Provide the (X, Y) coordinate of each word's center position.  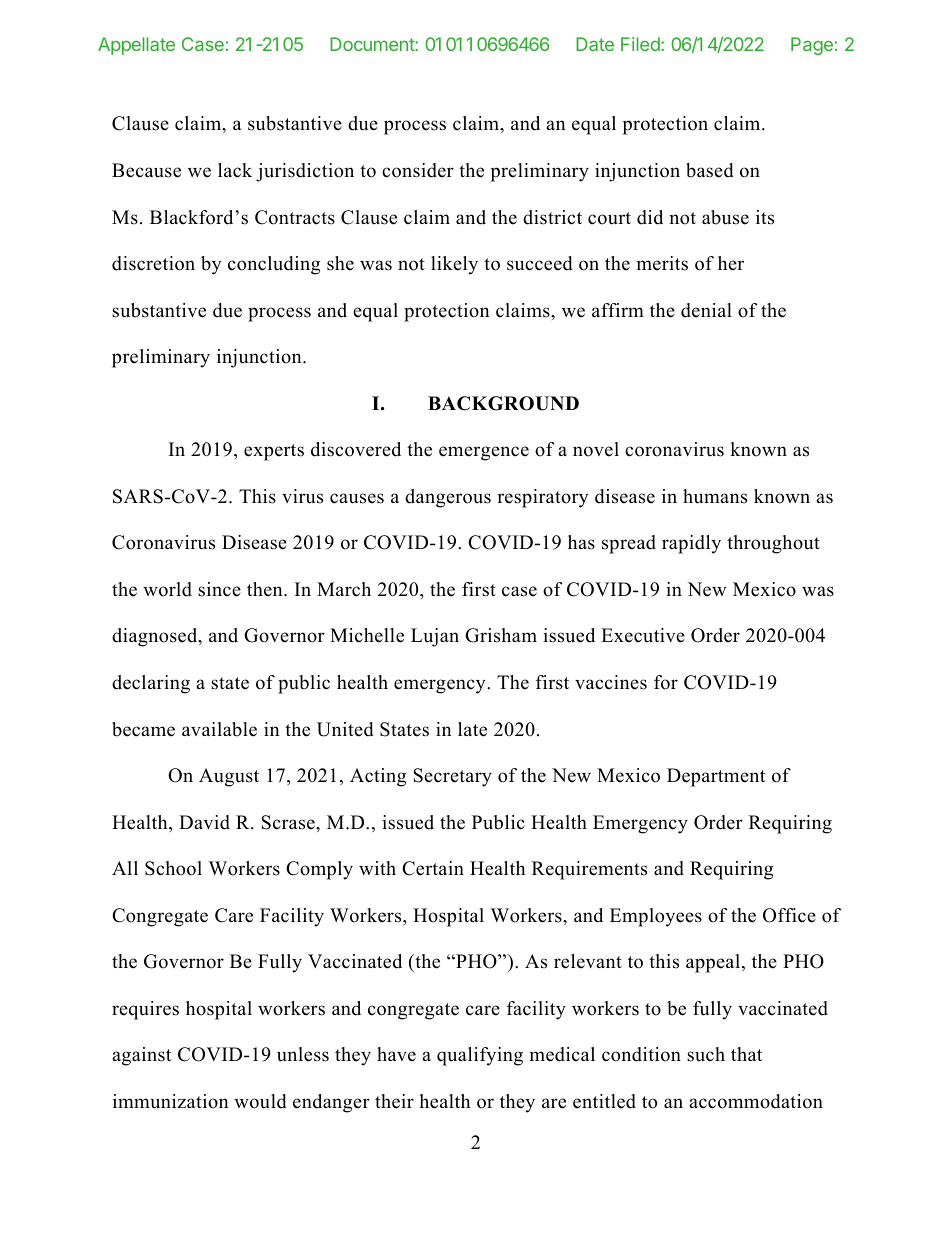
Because (146, 170)
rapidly (691, 544)
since (219, 589)
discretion (153, 263)
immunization (171, 1101)
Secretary (452, 777)
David (204, 822)
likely (454, 265)
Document (373, 44)
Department (716, 777)
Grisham (501, 635)
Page (812, 46)
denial (706, 310)
